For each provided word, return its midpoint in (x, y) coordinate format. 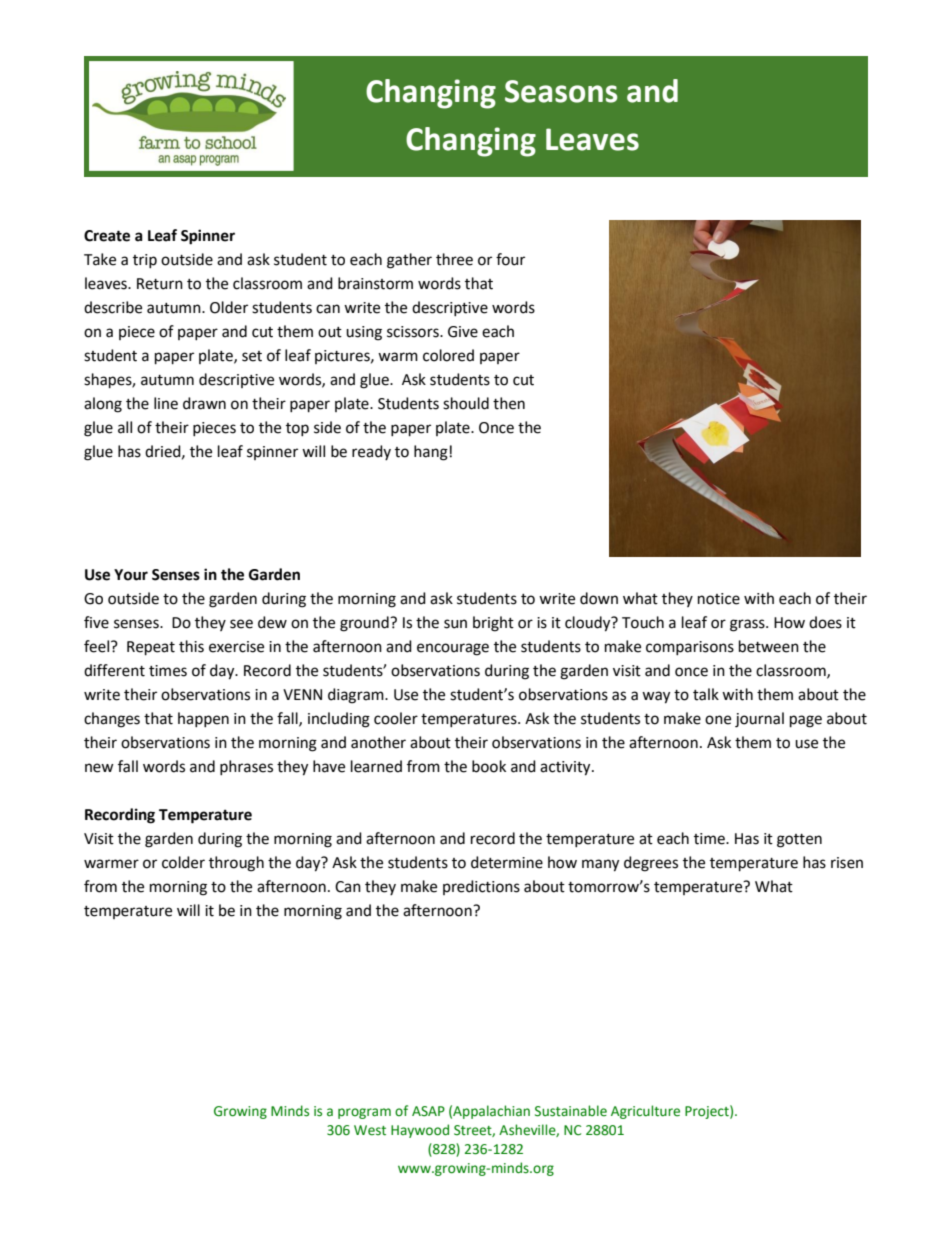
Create (107, 236)
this (191, 646)
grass (748, 625)
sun (455, 624)
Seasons (561, 91)
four (510, 259)
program (364, 1113)
